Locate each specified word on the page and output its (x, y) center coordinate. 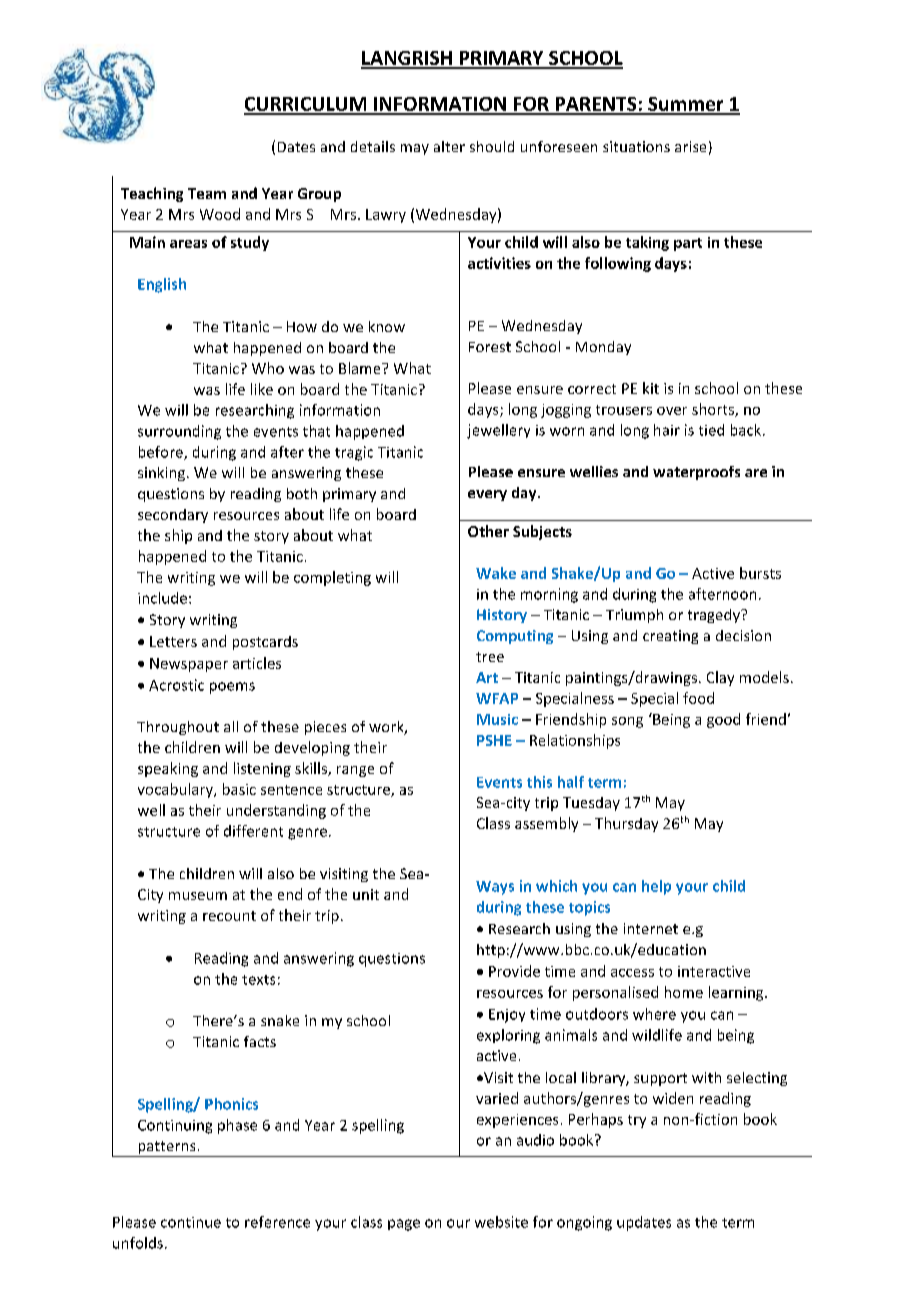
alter (449, 146)
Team (207, 193)
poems (232, 688)
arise (690, 146)
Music (497, 719)
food (698, 698)
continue (191, 1222)
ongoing (584, 1223)
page (404, 1225)
